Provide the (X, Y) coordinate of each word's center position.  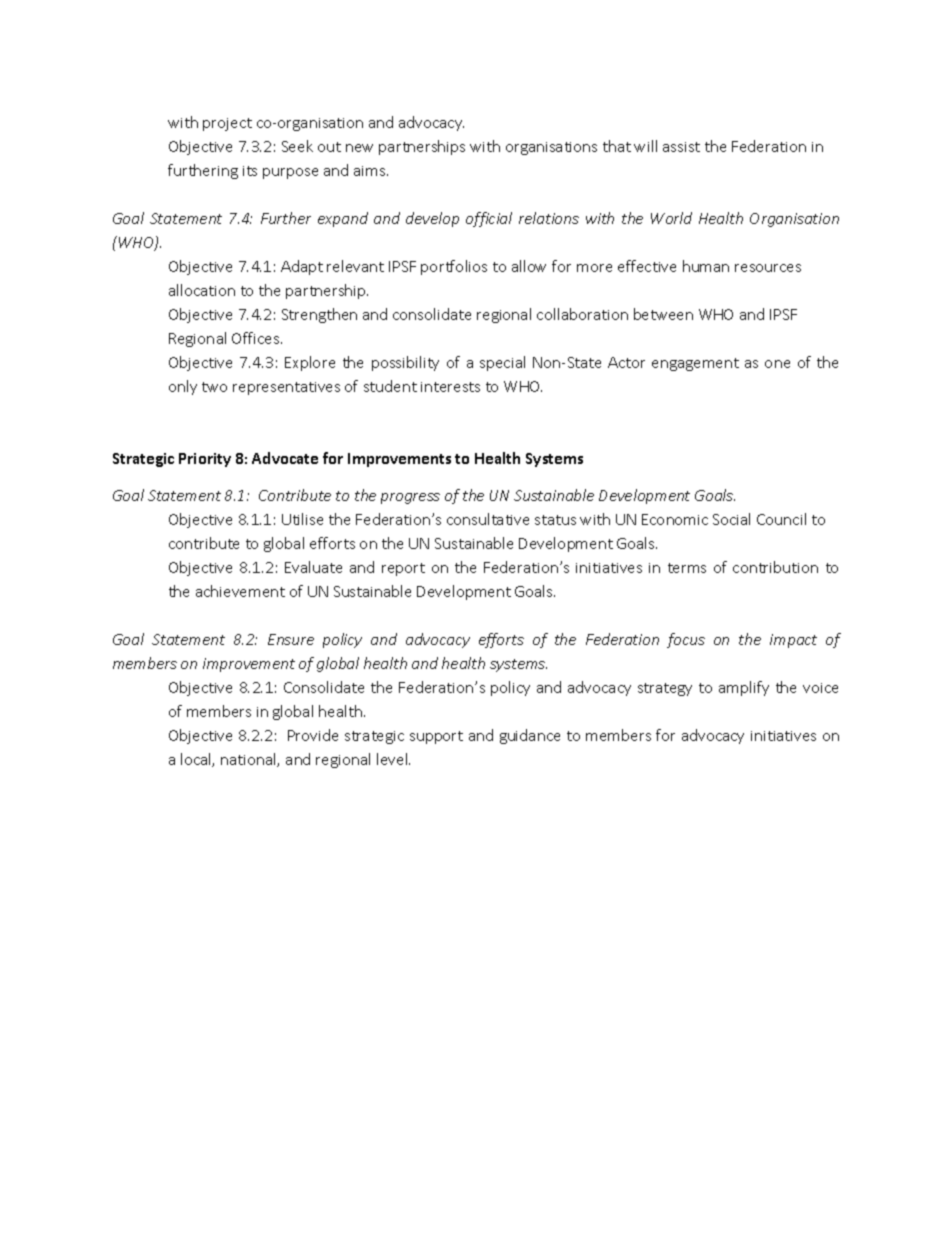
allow (529, 266)
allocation (202, 290)
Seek (297, 146)
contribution (775, 567)
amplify (744, 688)
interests (450, 387)
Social (731, 519)
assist (681, 147)
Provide (313, 735)
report (403, 569)
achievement (240, 591)
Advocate (285, 458)
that (617, 146)
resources (768, 268)
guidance (530, 736)
